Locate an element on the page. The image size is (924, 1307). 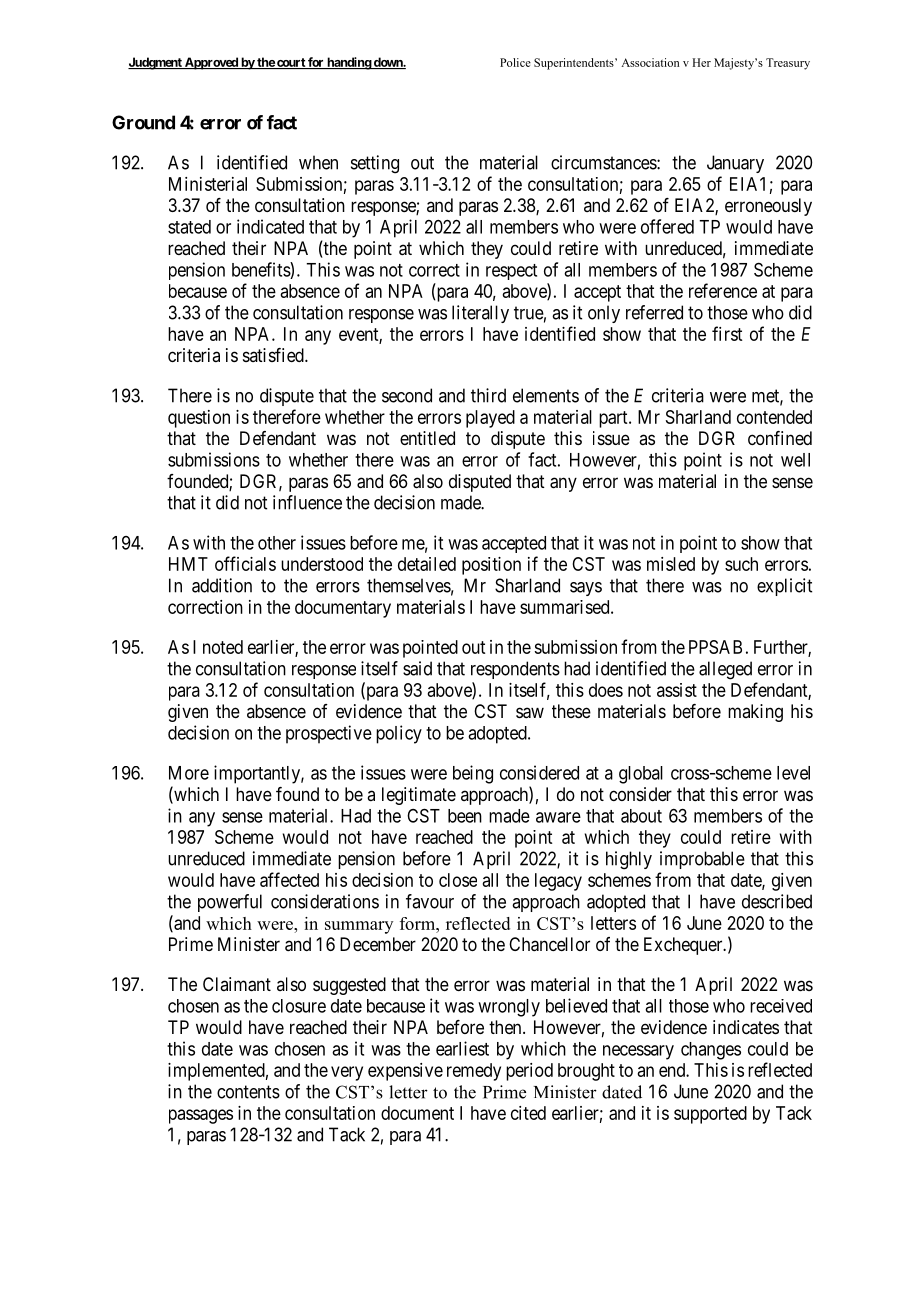
powerful is located at coordinates (230, 903).
